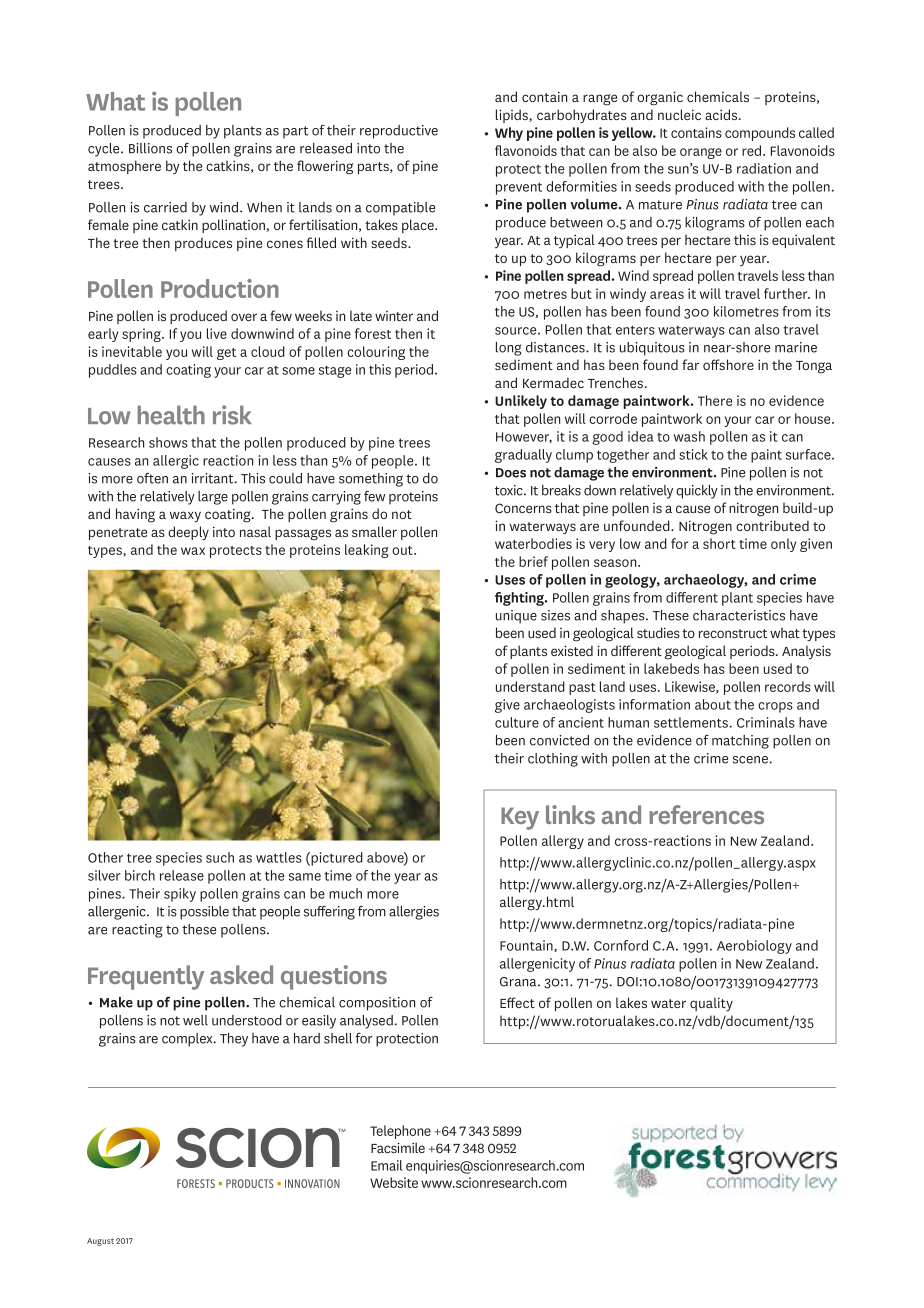 The image size is (924, 1308). I want to click on reconstruct, so click(733, 633).
